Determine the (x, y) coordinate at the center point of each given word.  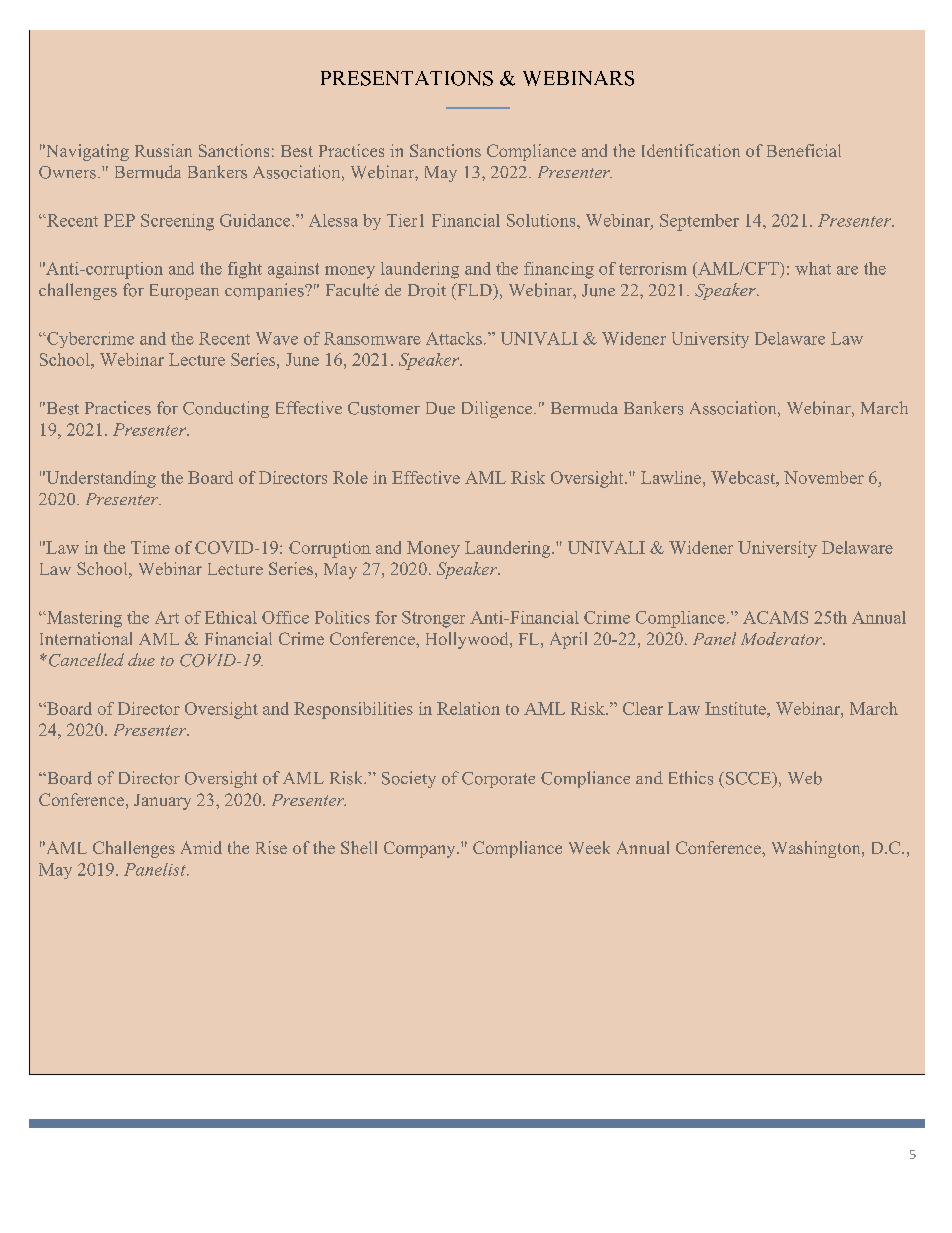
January (162, 802)
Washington (817, 849)
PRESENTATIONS (407, 78)
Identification (691, 150)
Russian (163, 150)
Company (421, 849)
